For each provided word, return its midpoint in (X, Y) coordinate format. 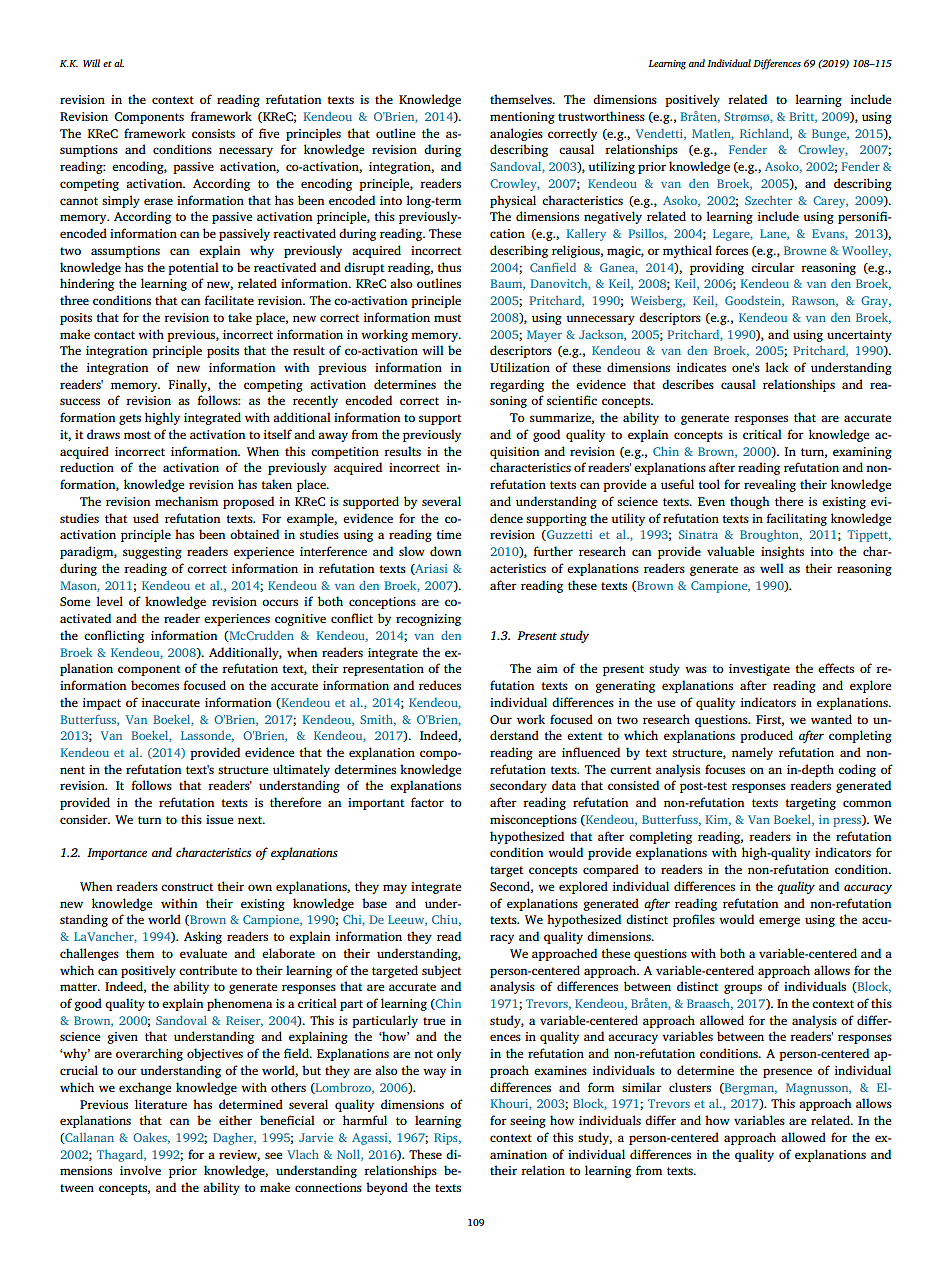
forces (732, 250)
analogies (516, 134)
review (239, 1155)
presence (787, 1073)
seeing (528, 1122)
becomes (155, 685)
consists (213, 133)
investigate (759, 670)
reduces (440, 685)
